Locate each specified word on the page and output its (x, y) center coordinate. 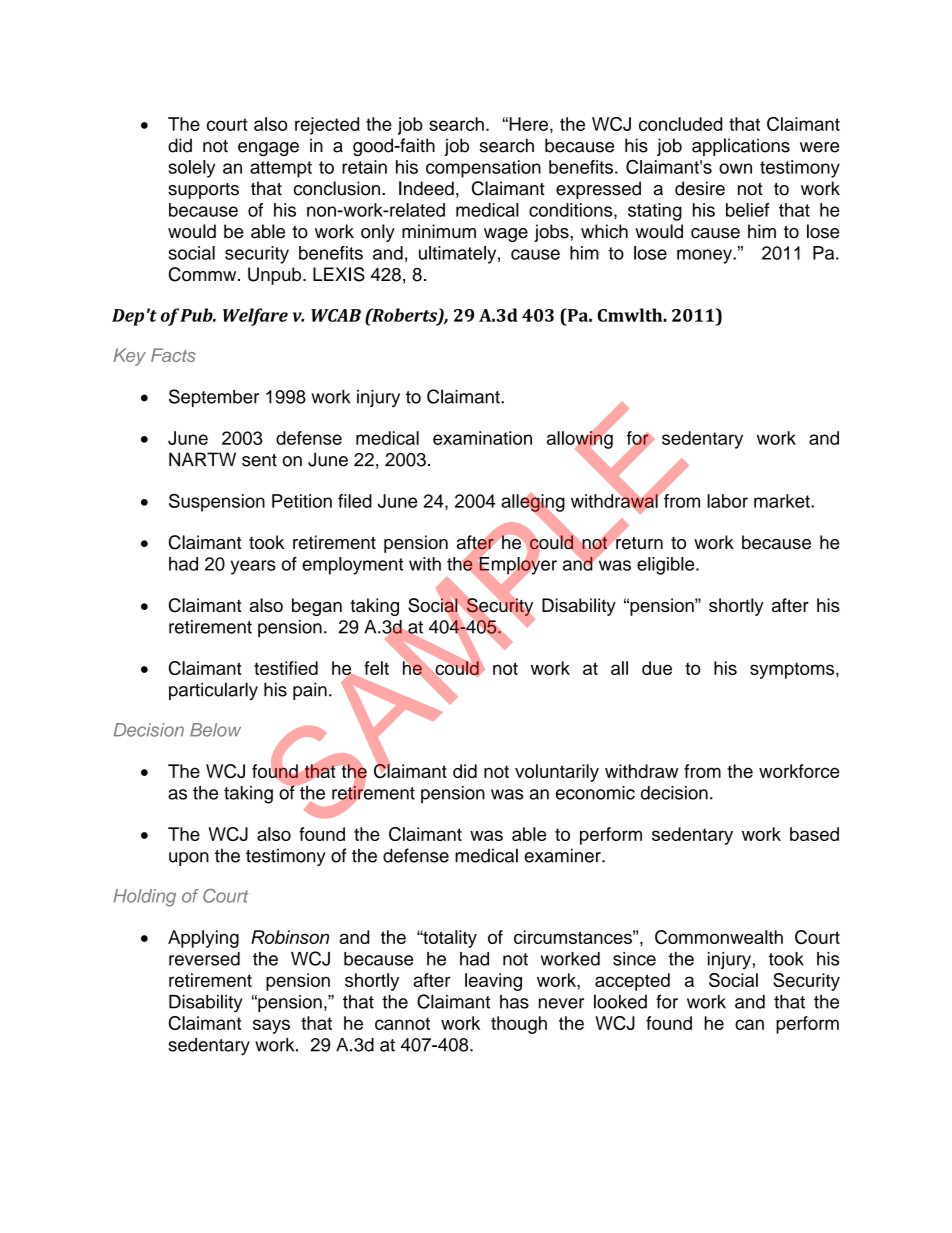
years (253, 567)
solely (192, 169)
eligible (667, 566)
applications (741, 147)
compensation (483, 169)
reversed (204, 959)
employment (352, 566)
